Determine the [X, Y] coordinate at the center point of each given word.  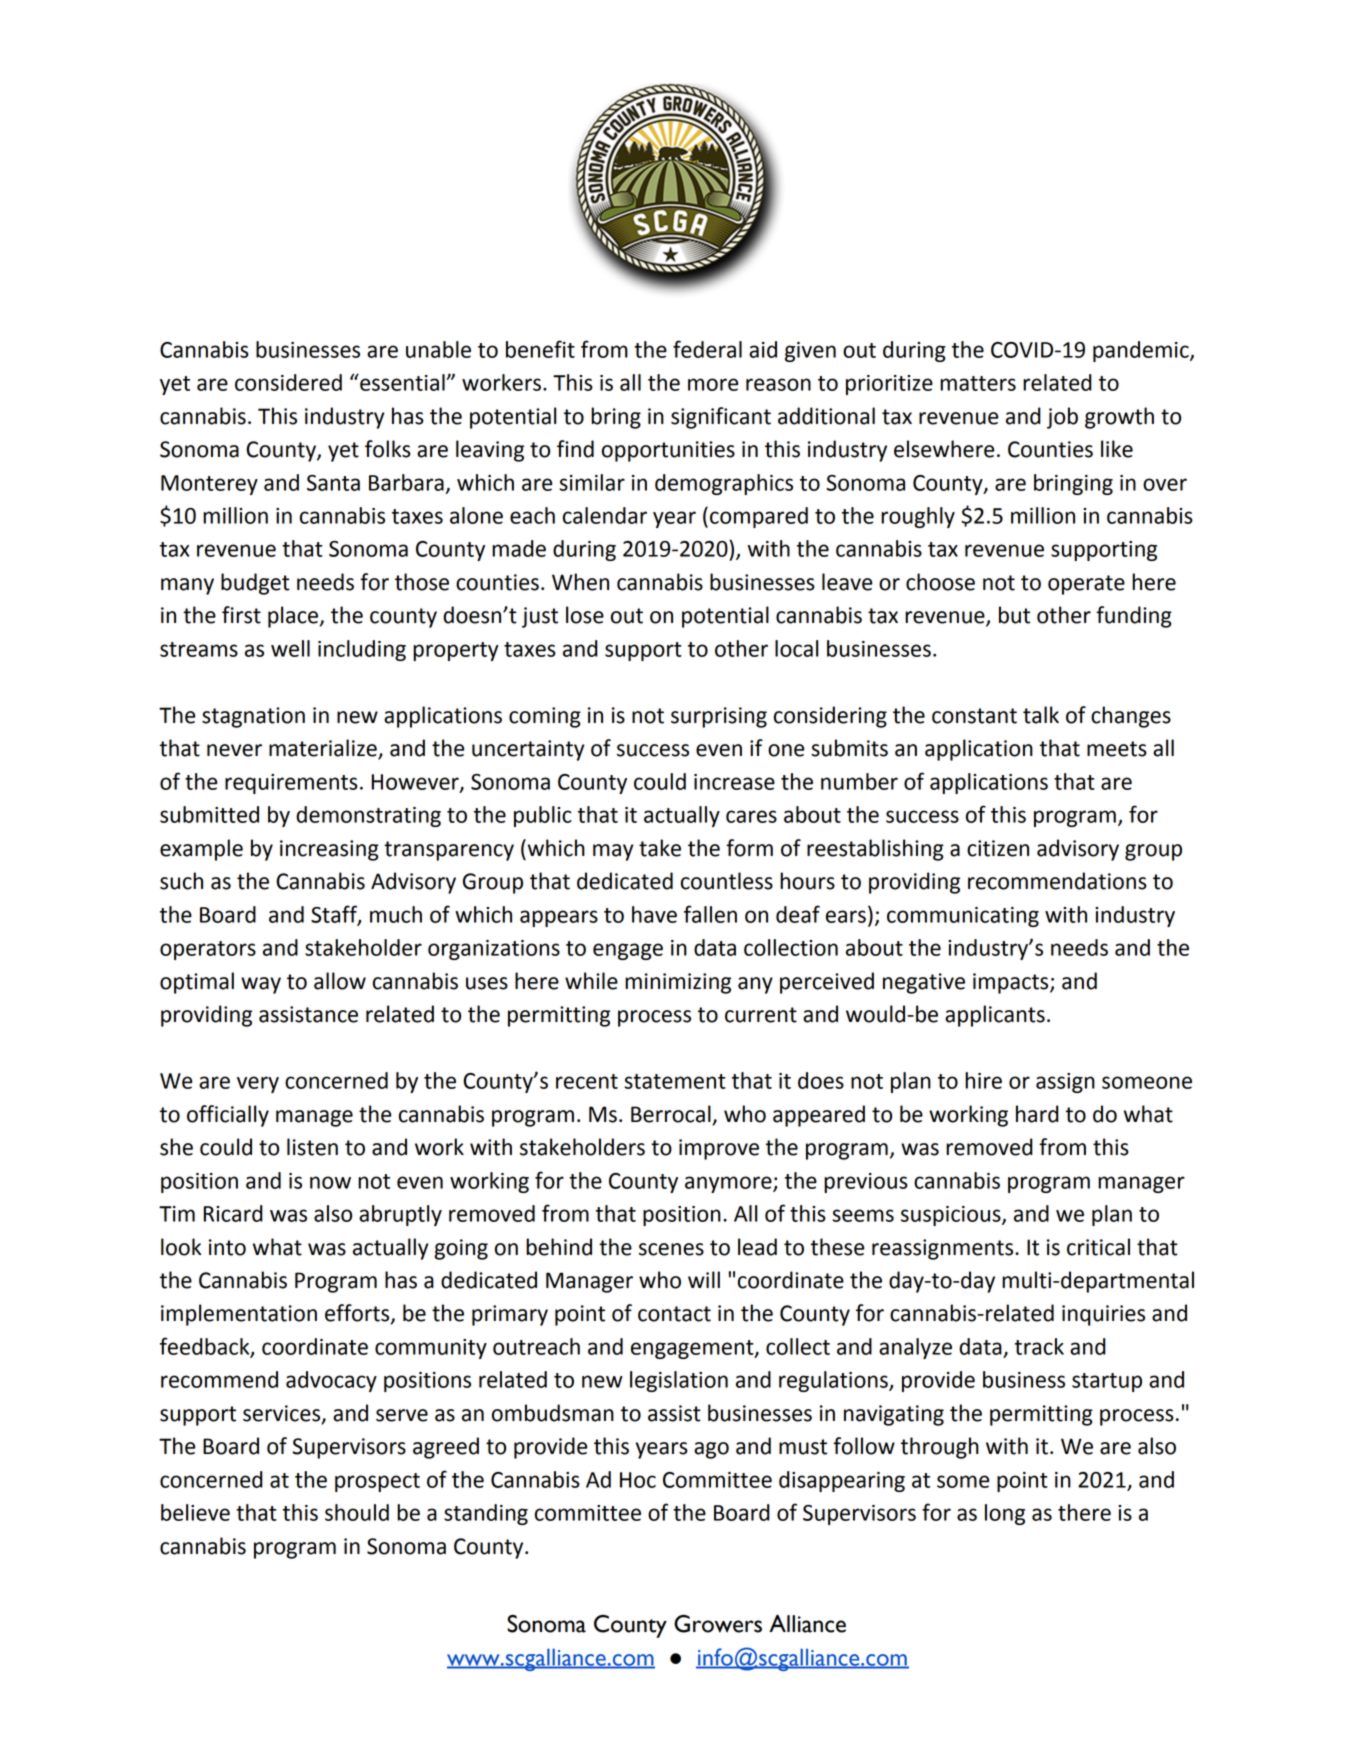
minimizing [678, 983]
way [261, 985]
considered [288, 382]
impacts [1012, 983]
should [357, 1512]
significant [721, 418]
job [1062, 418]
